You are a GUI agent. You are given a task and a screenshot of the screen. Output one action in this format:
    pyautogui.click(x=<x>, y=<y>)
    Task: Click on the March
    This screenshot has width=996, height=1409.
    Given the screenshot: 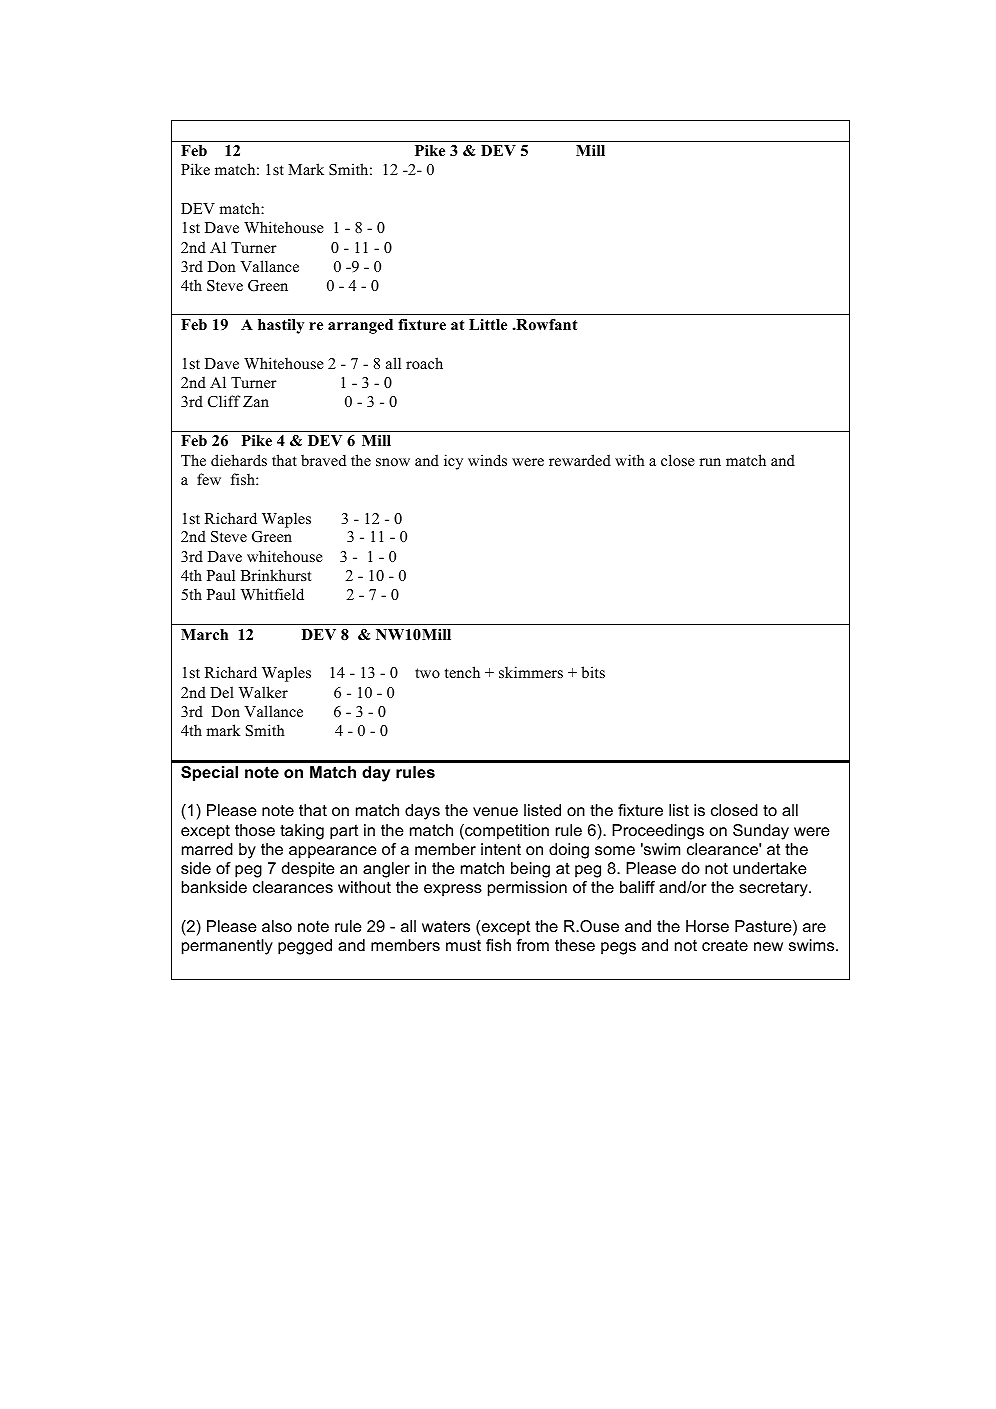 What is the action you would take?
    pyautogui.click(x=204, y=634)
